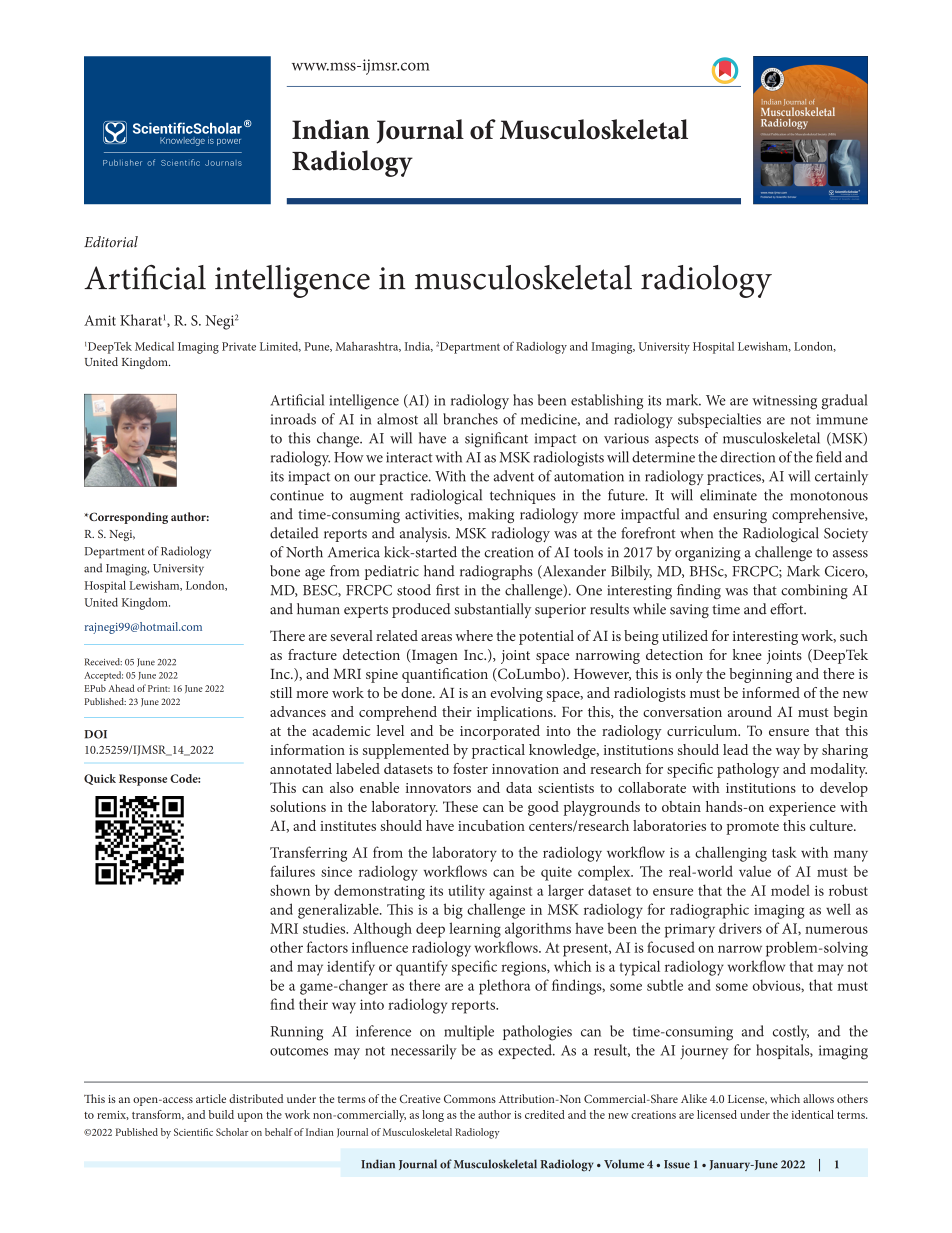 This page has width=952, height=1233. Describe the element at coordinates (121, 688) in the page. I see `Ahead` at that location.
